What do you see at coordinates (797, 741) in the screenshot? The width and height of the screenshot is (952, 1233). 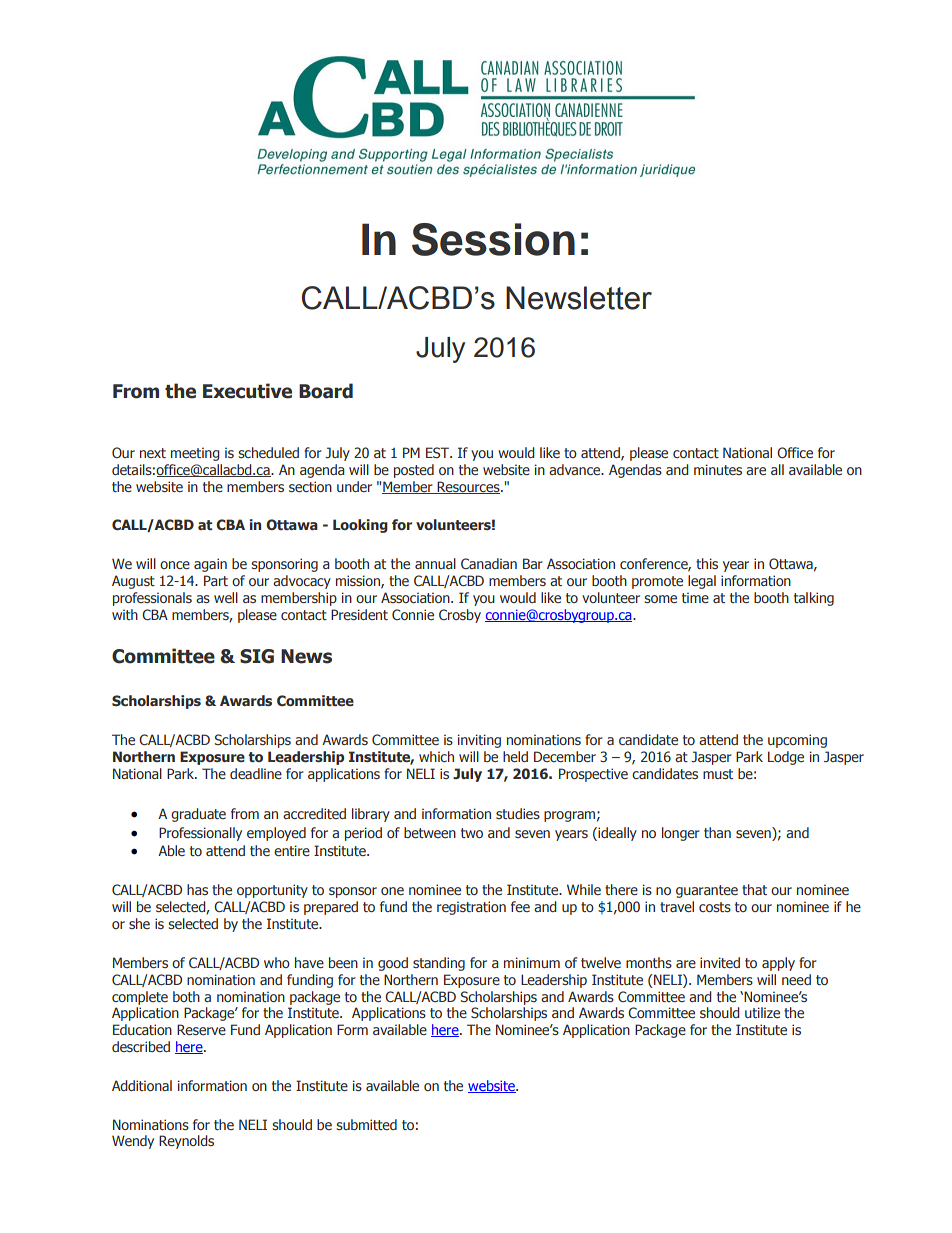 I see `upcoming` at bounding box center [797, 741].
